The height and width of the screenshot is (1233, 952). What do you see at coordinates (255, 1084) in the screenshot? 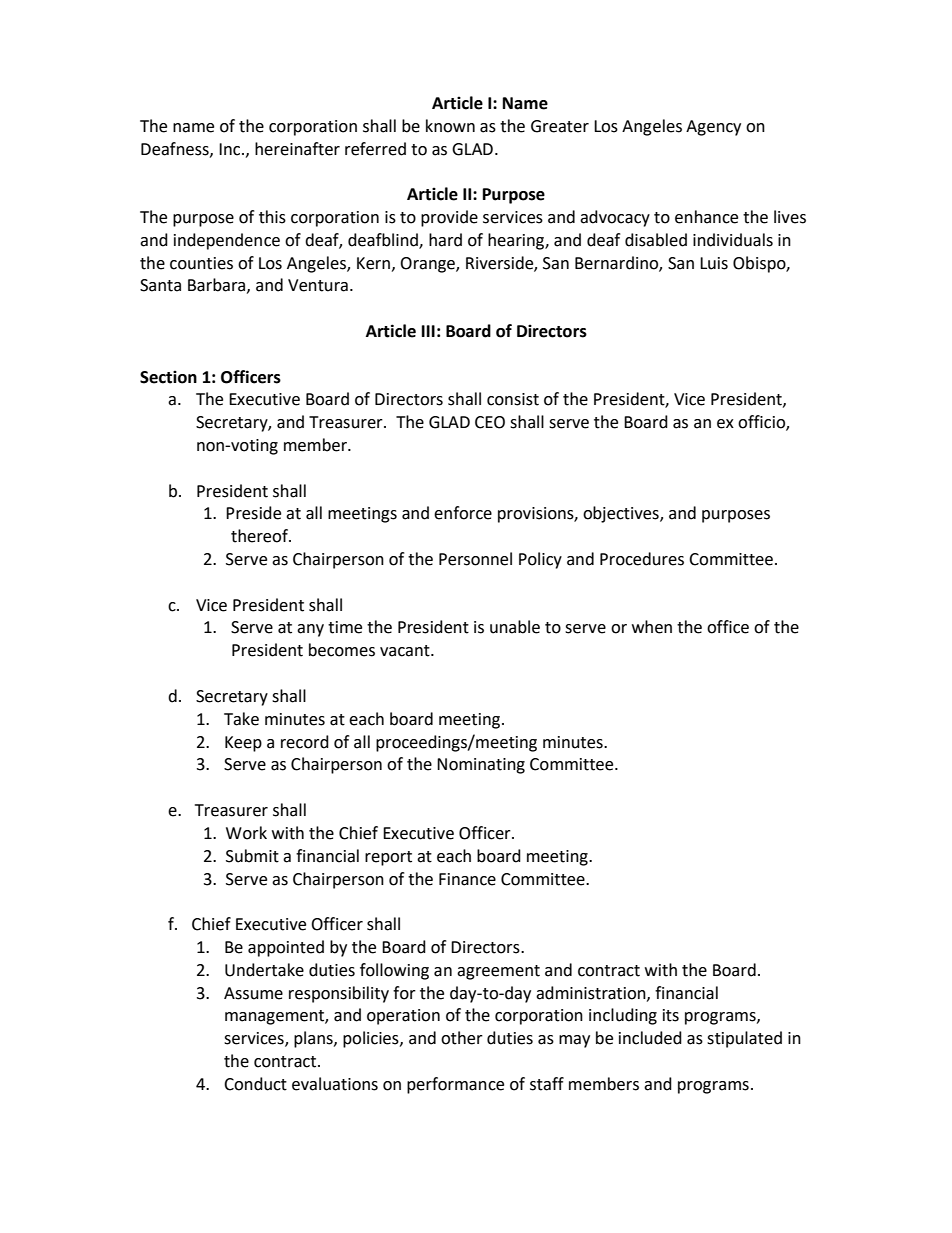
I see `Conduct` at bounding box center [255, 1084].
